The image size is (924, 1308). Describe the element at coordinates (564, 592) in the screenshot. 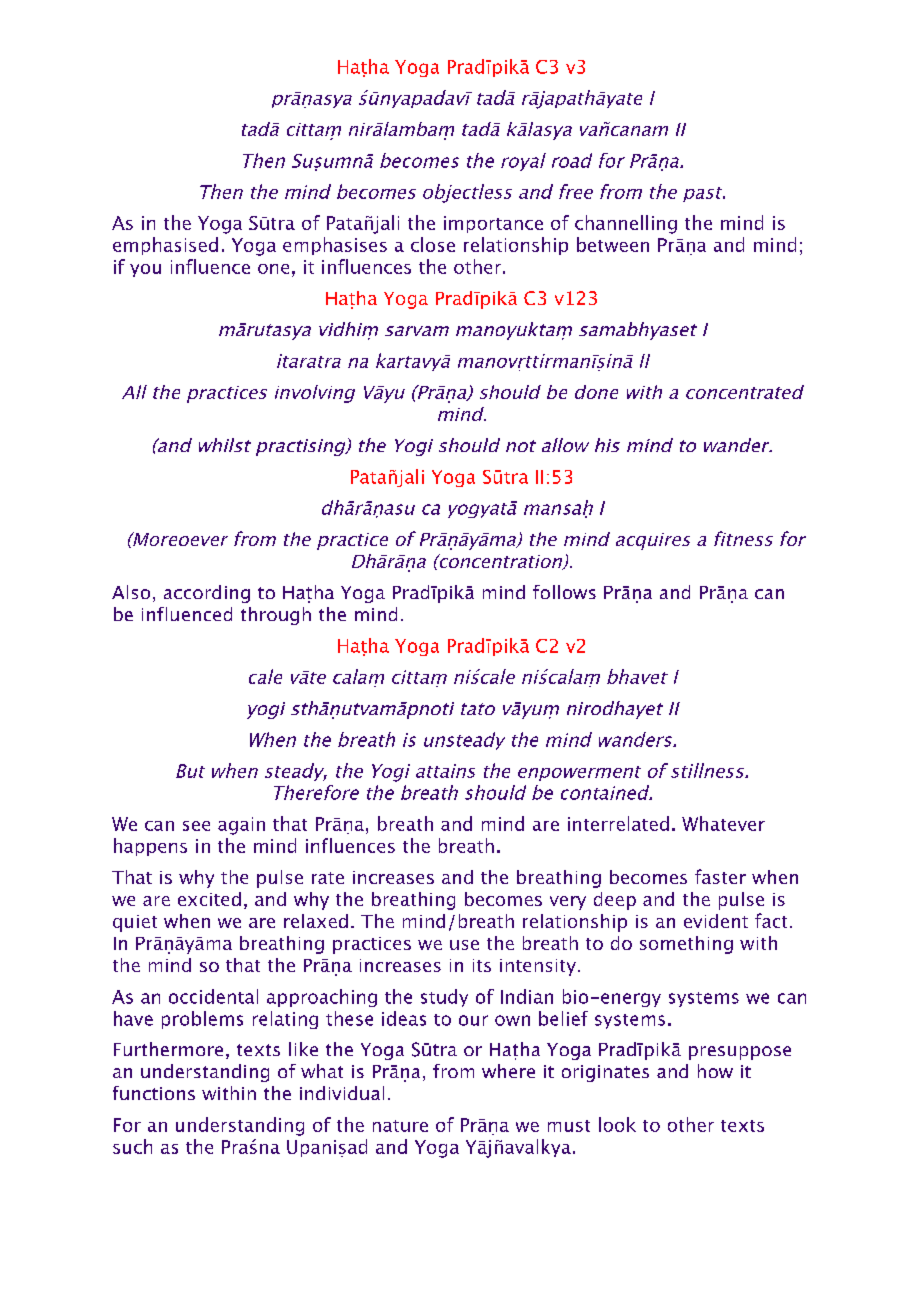

I see `follows` at that location.
